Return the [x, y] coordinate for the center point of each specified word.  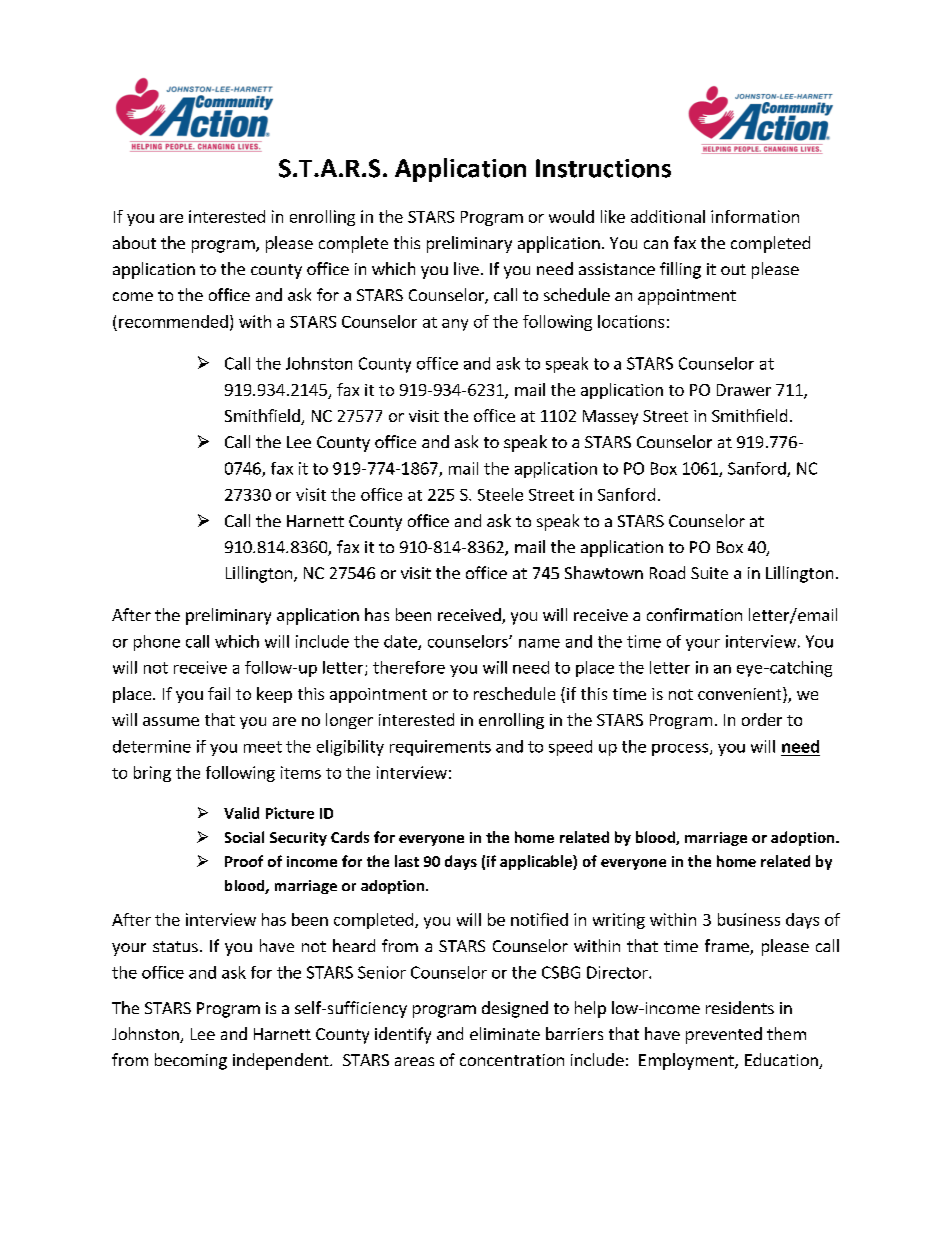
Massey [610, 417]
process [681, 749]
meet [263, 747]
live [466, 268]
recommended [173, 321]
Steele [500, 494]
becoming [191, 1061]
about [134, 242]
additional [668, 216]
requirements [440, 748]
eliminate [505, 1033]
